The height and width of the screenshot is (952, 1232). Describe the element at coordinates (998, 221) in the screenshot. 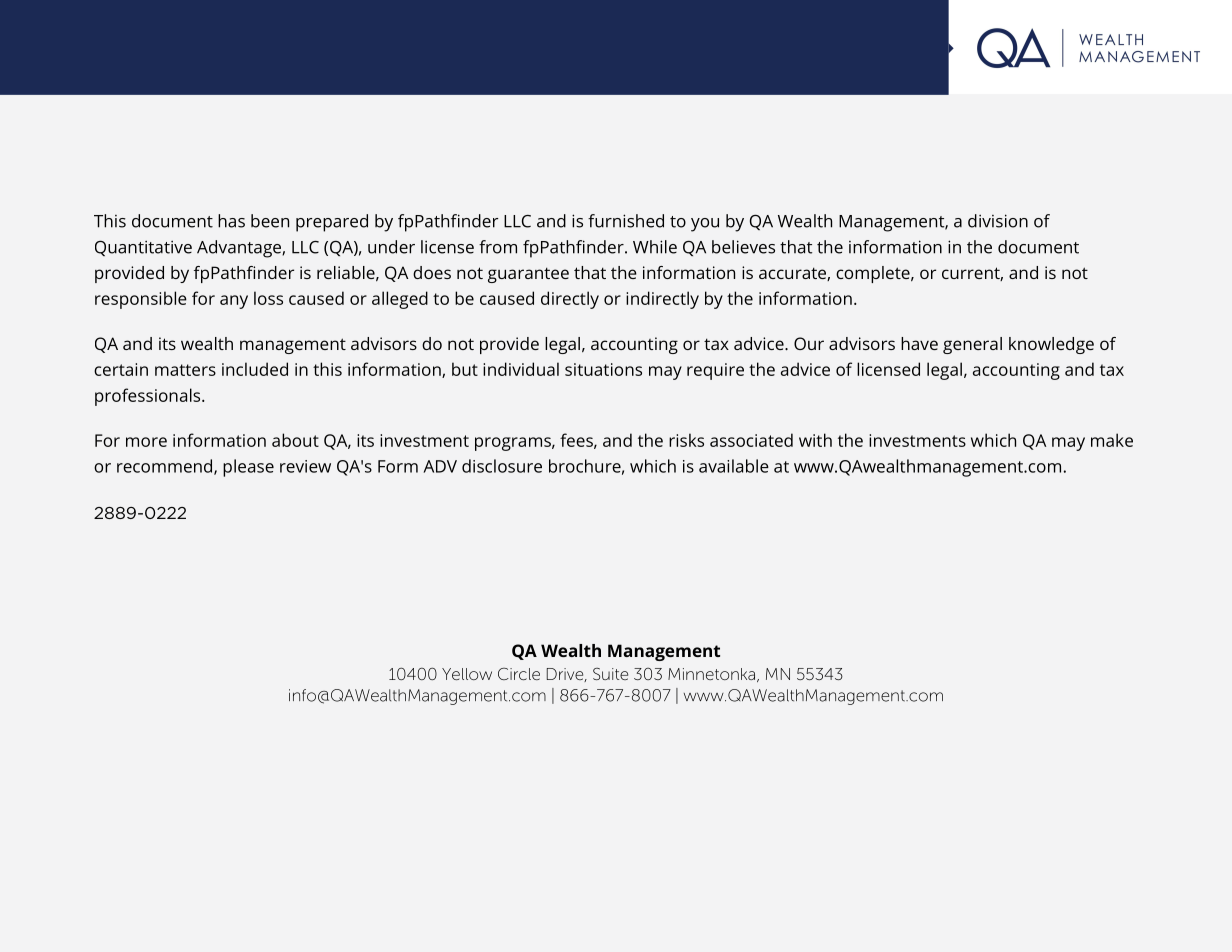

I see `division` at that location.
